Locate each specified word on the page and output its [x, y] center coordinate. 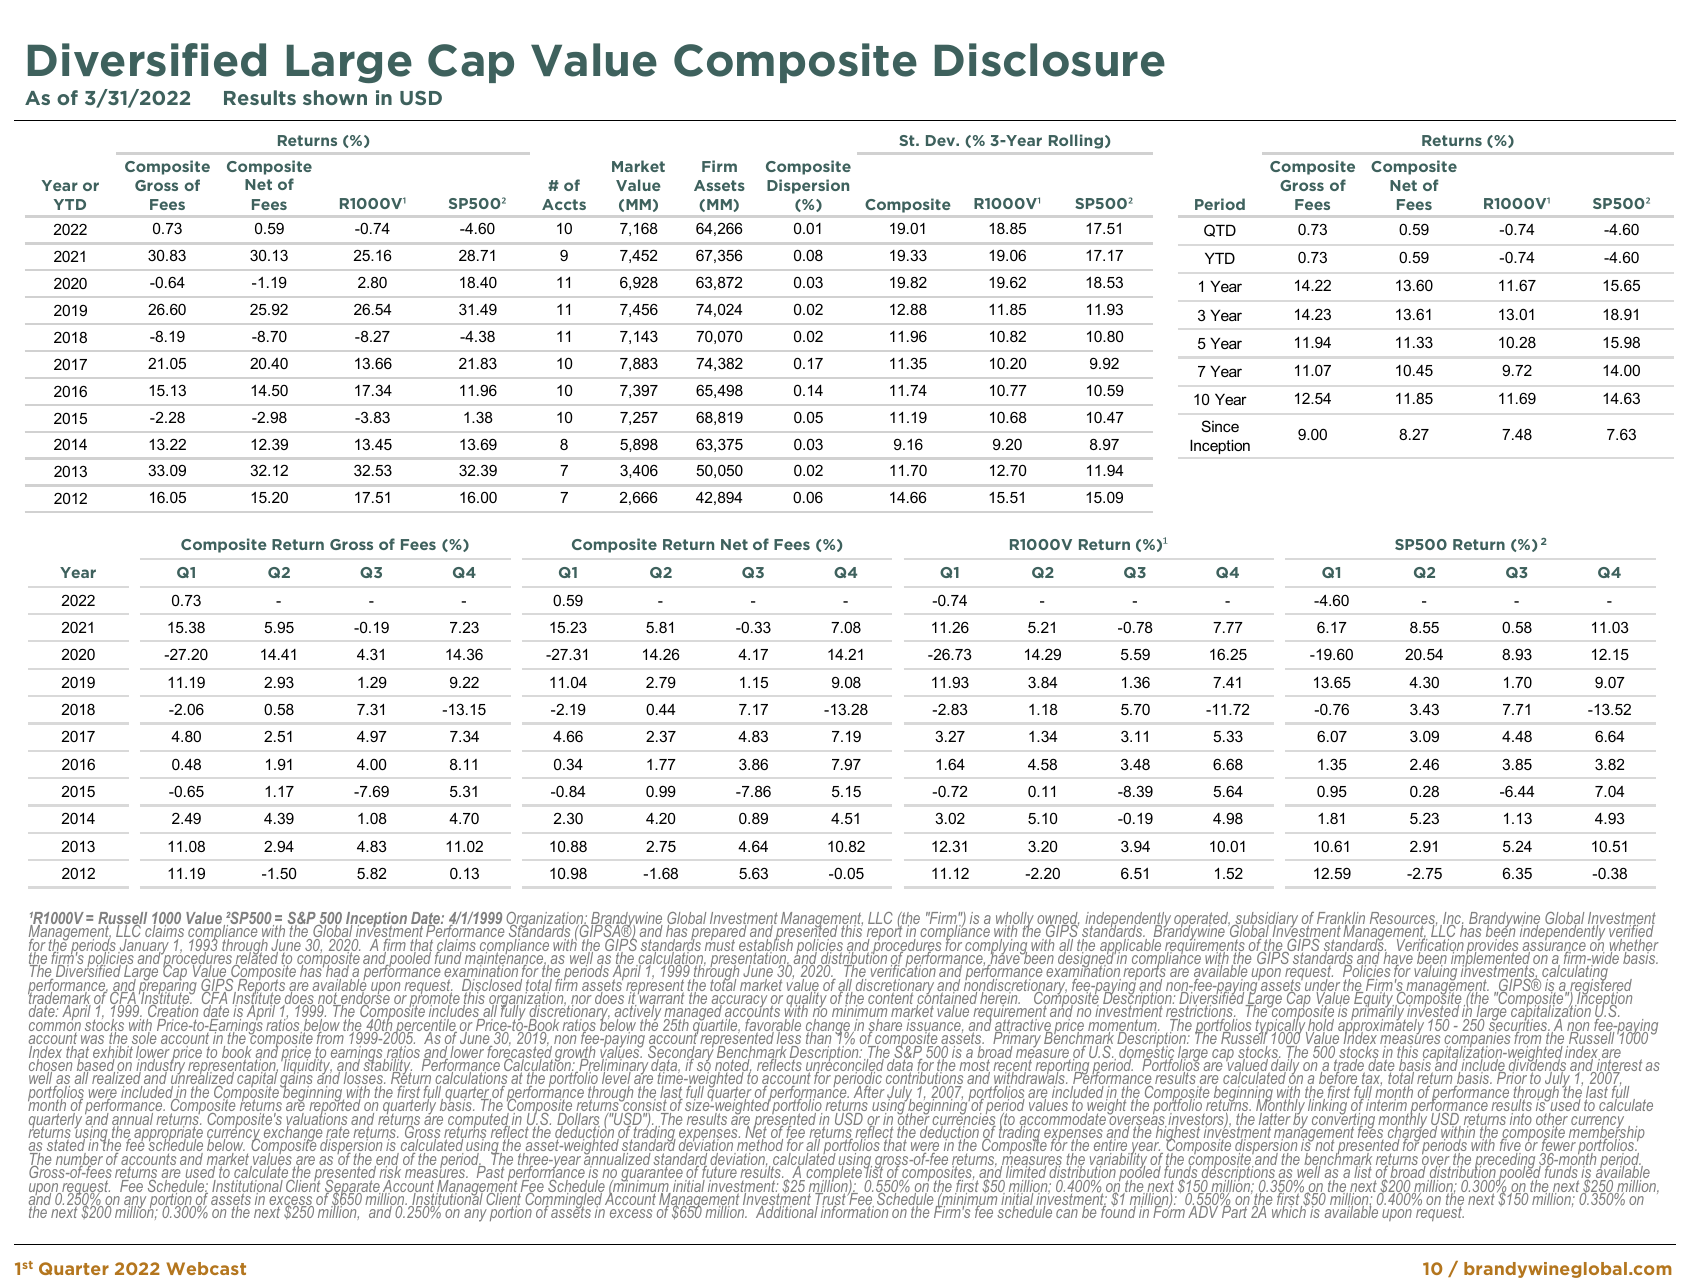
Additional [787, 1211]
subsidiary [1267, 921]
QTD [1220, 230]
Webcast [206, 1268]
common [55, 1028]
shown [335, 97]
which [1289, 1211]
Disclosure [1050, 60]
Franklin [1341, 919]
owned [1058, 919]
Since [1220, 426]
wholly [1015, 921]
